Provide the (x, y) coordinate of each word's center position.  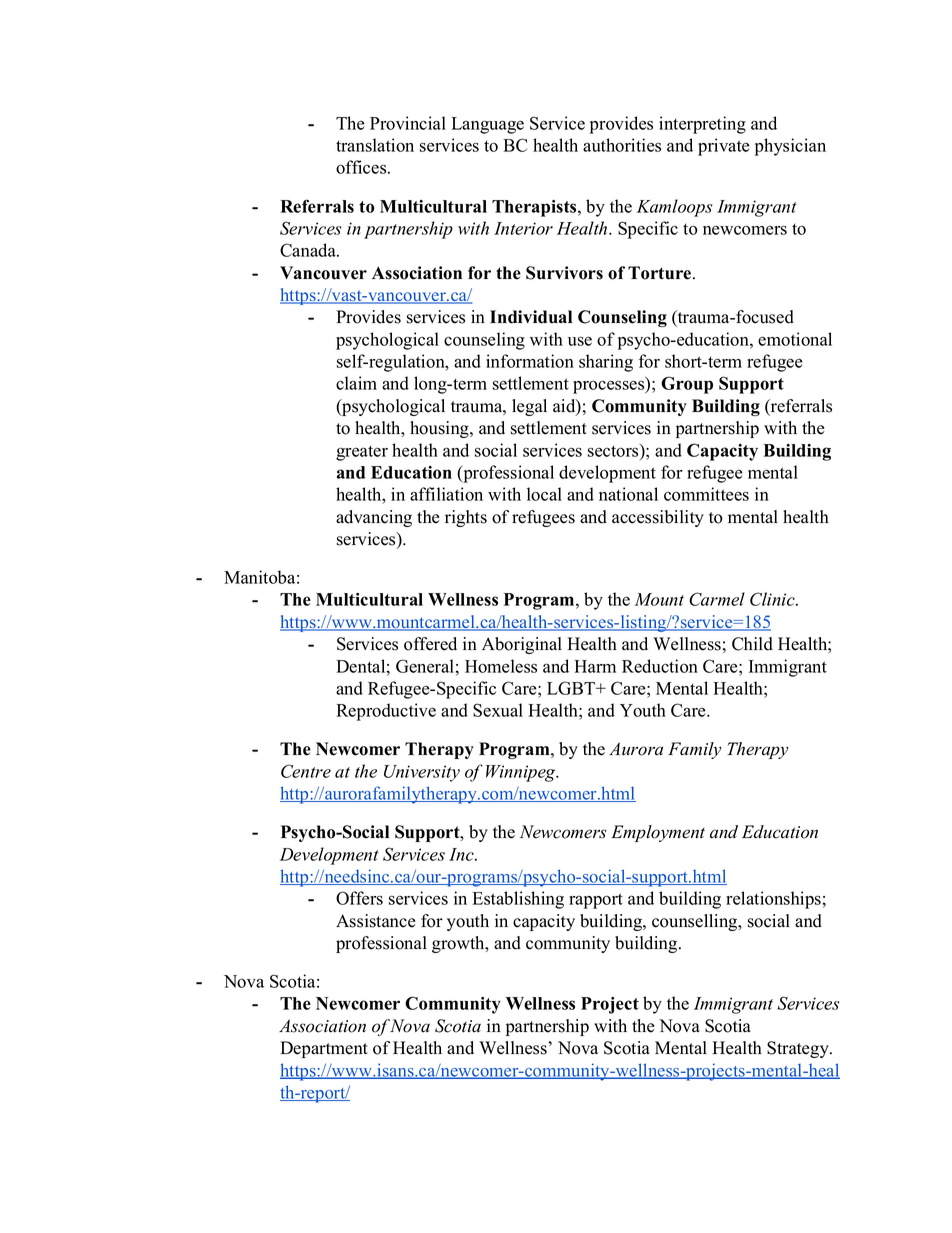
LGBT (572, 688)
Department (324, 1049)
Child (752, 644)
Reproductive (386, 712)
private (724, 147)
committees (706, 494)
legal (529, 407)
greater (362, 453)
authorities (622, 145)
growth (459, 944)
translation (375, 145)
